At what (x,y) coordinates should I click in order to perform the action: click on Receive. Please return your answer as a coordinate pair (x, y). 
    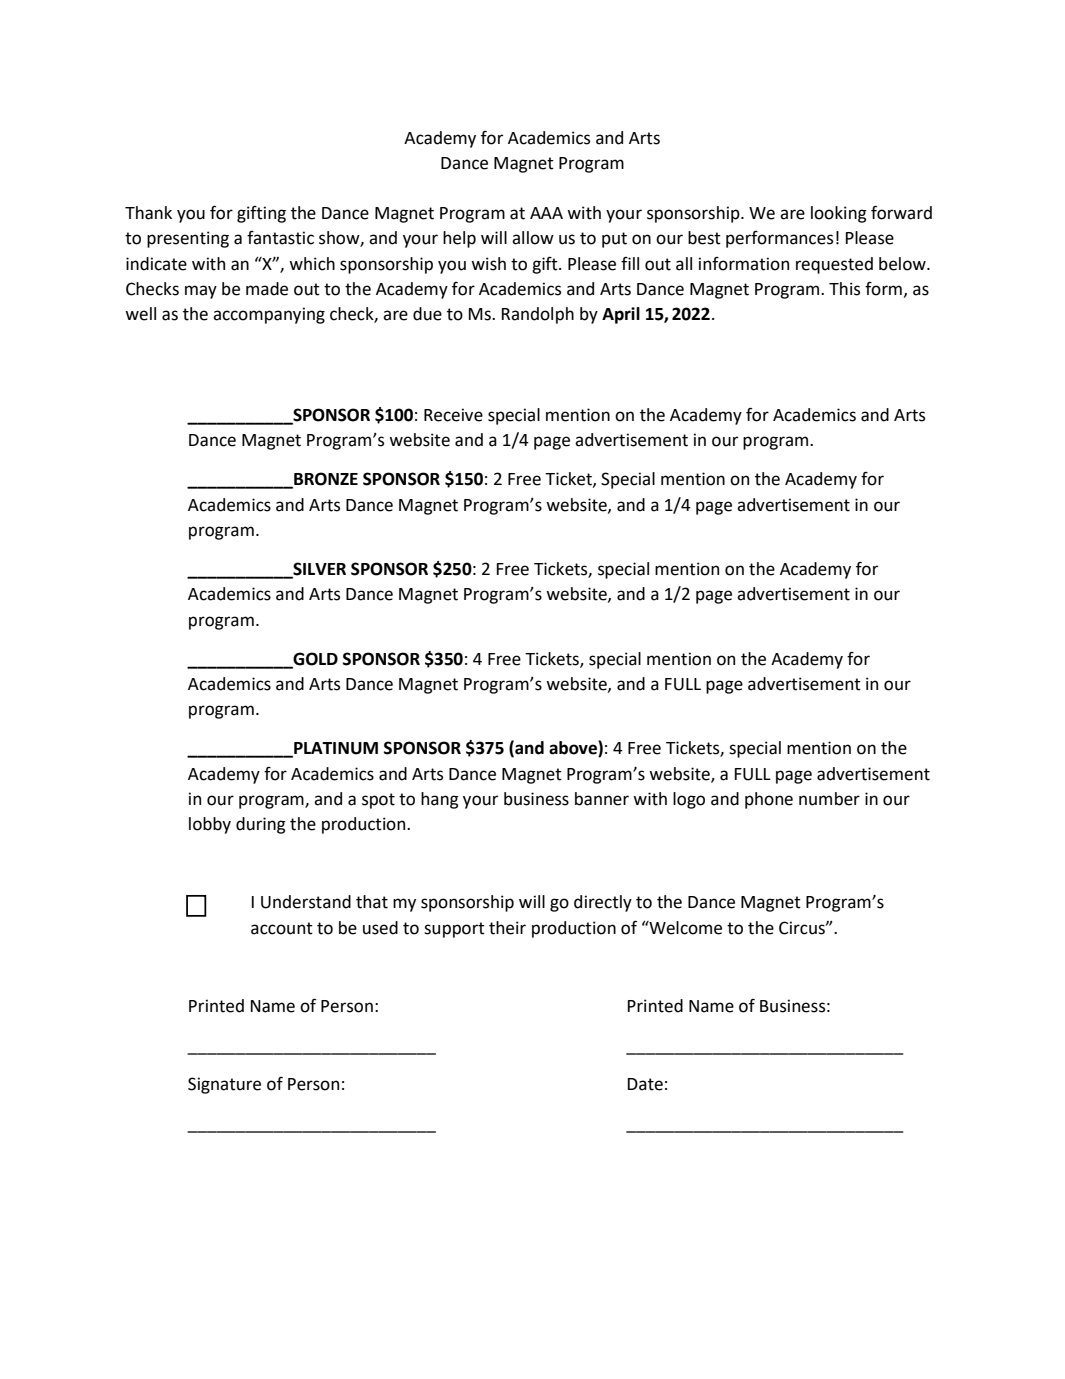
    Looking at the image, I should click on (453, 415).
